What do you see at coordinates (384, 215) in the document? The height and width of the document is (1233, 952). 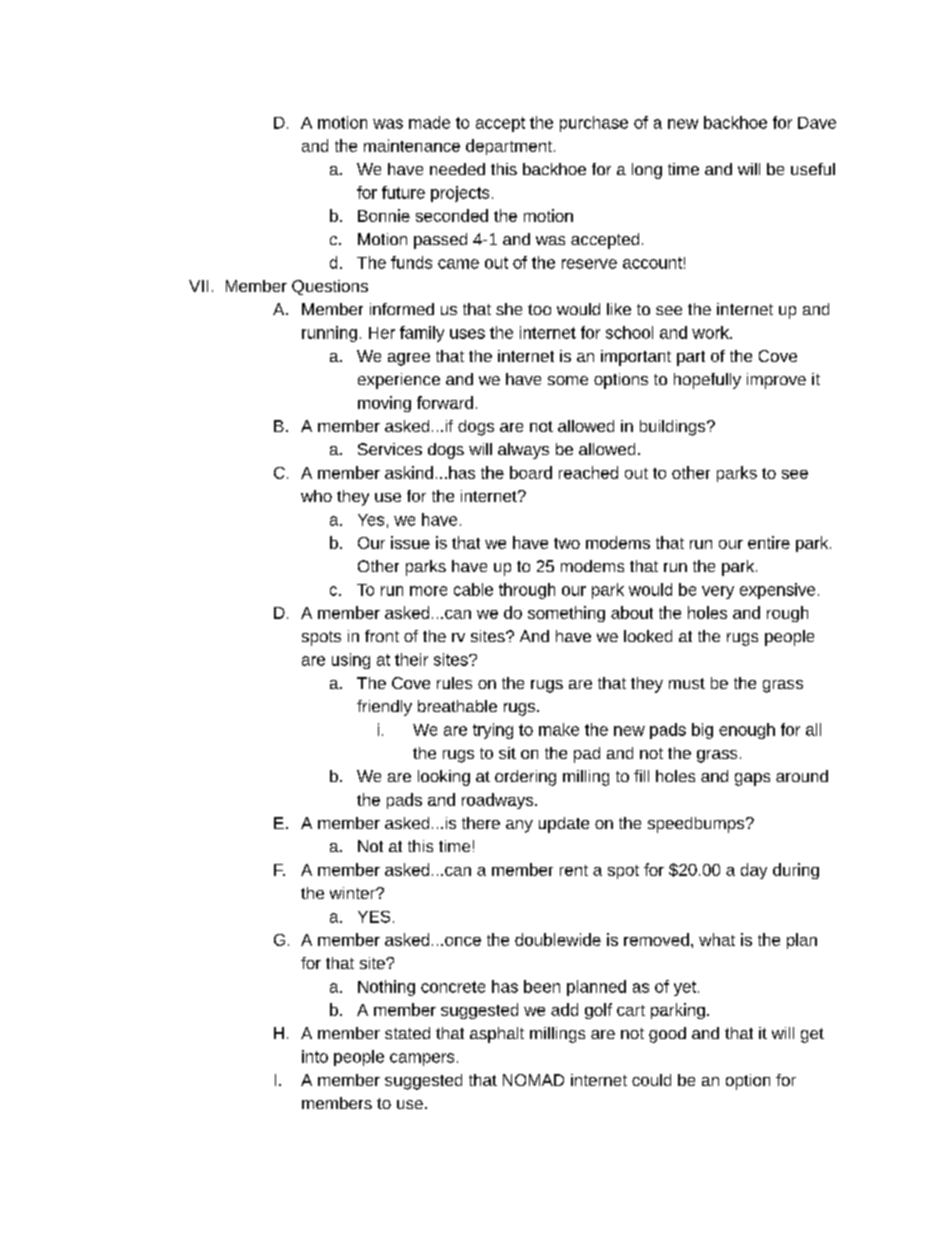 I see `Bonnie` at bounding box center [384, 215].
